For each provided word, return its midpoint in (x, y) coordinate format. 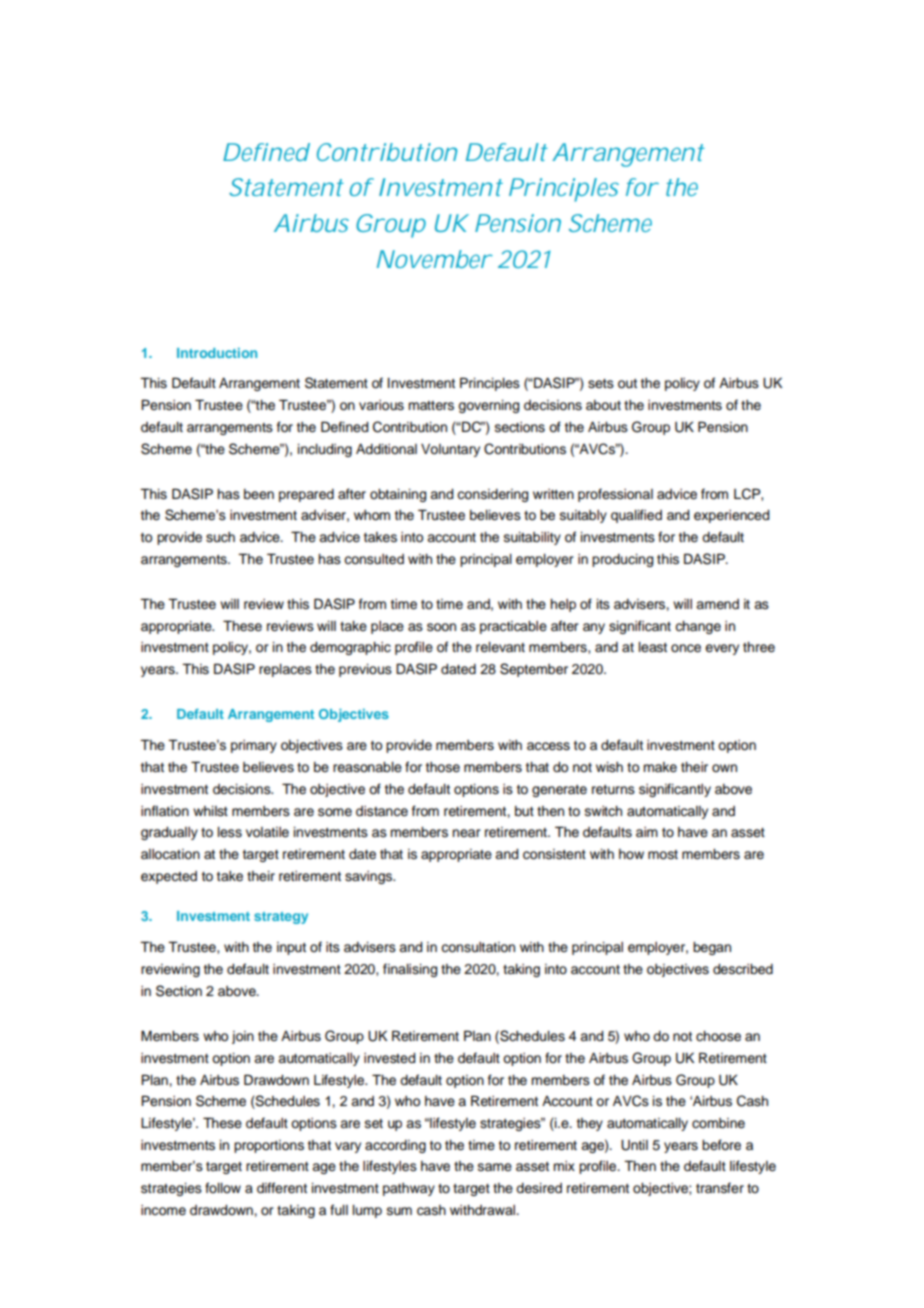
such (220, 537)
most (663, 855)
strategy (281, 918)
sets (601, 384)
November (434, 259)
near (466, 833)
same (495, 1167)
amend (717, 604)
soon (441, 627)
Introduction (217, 353)
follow (223, 1187)
